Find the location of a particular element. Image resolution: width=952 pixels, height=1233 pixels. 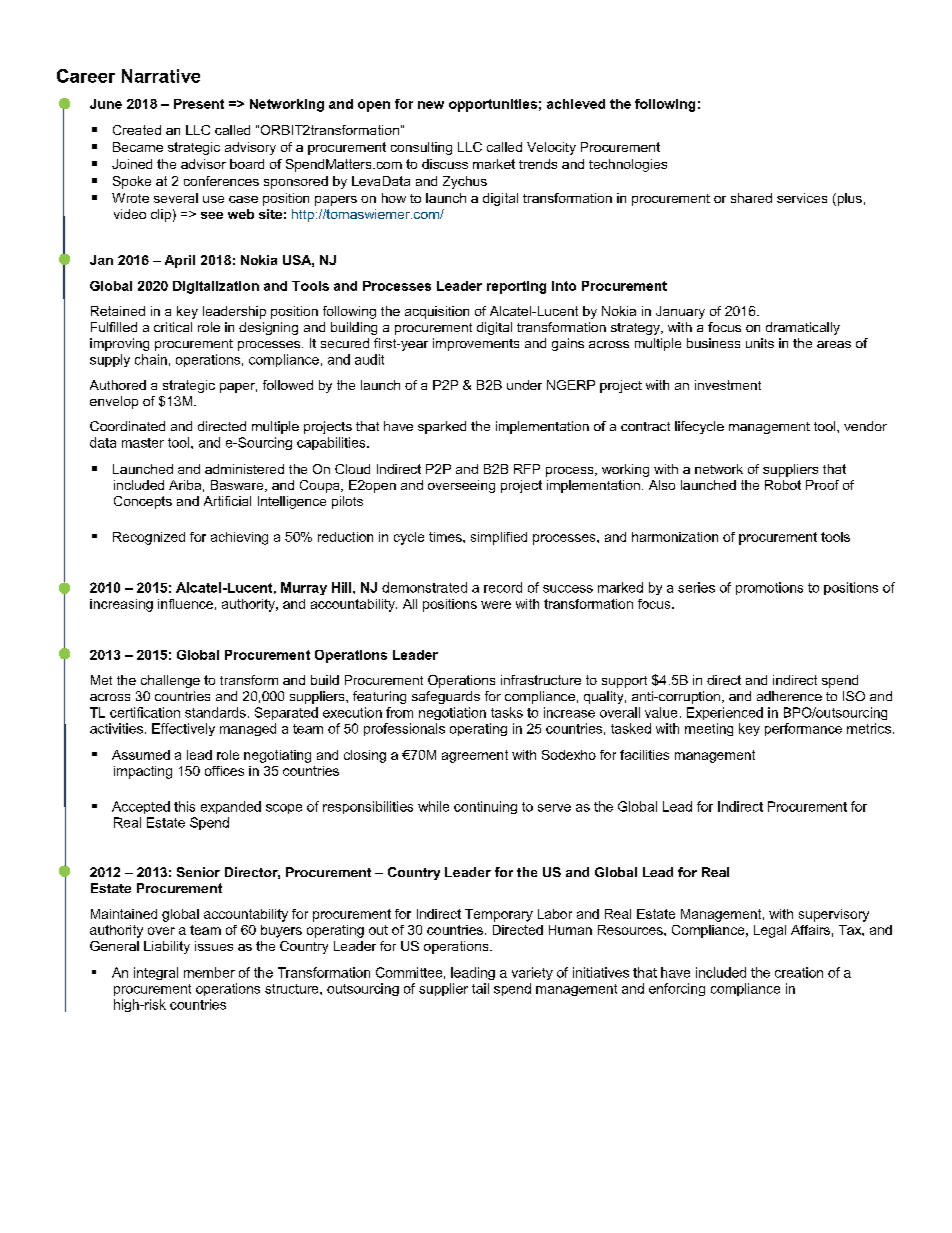

Robot is located at coordinates (783, 485).
